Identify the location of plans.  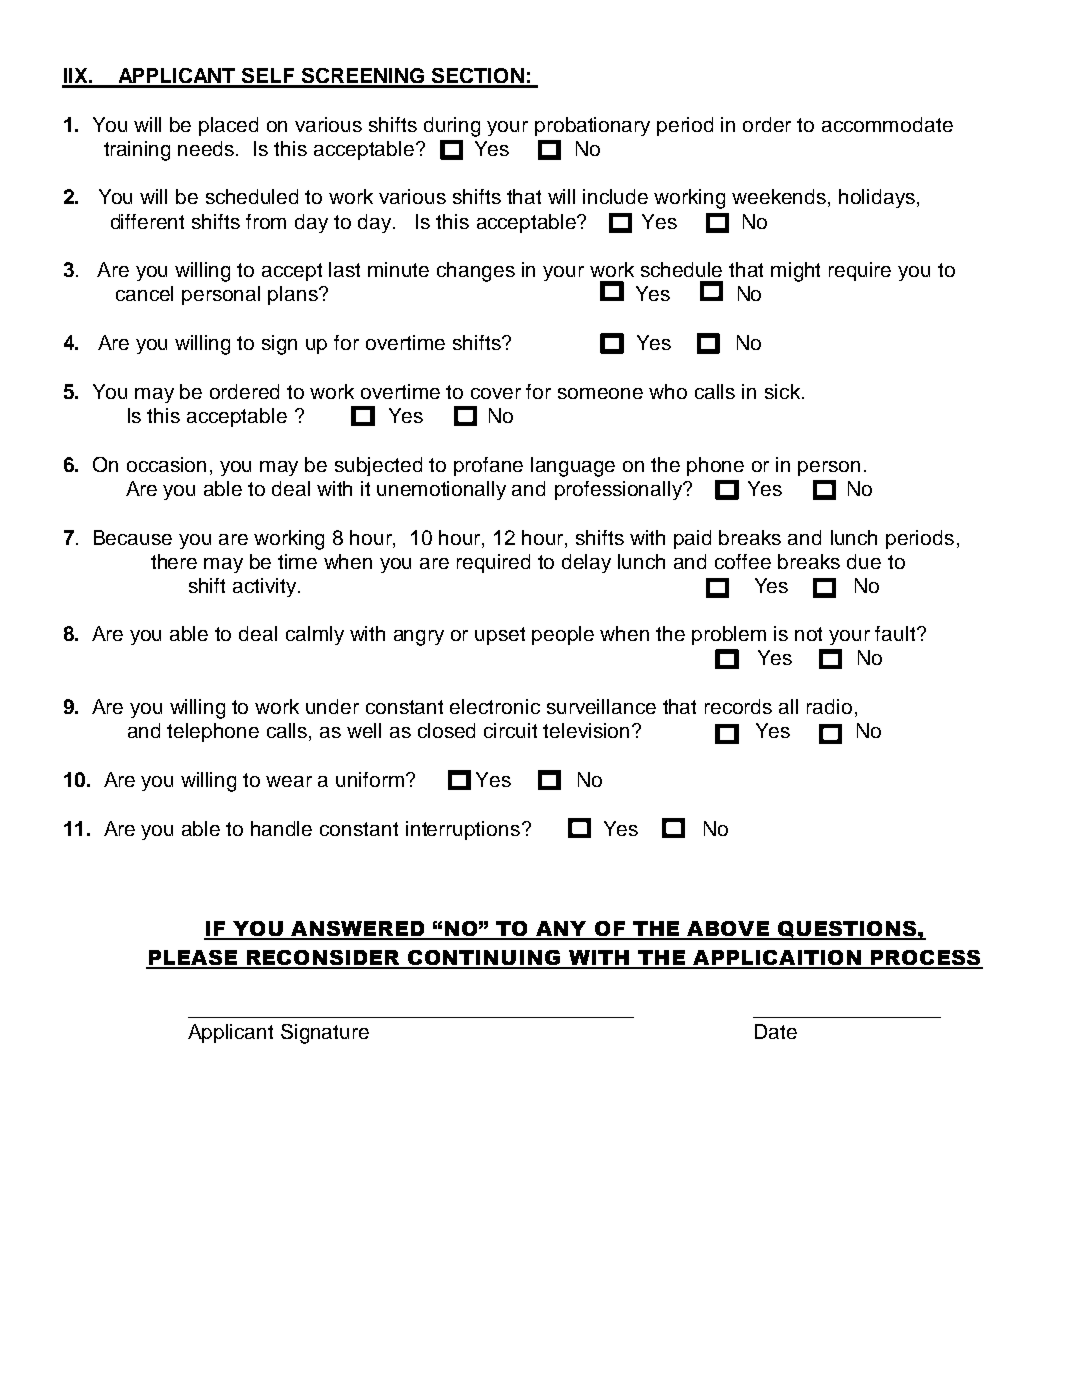
(294, 295).
